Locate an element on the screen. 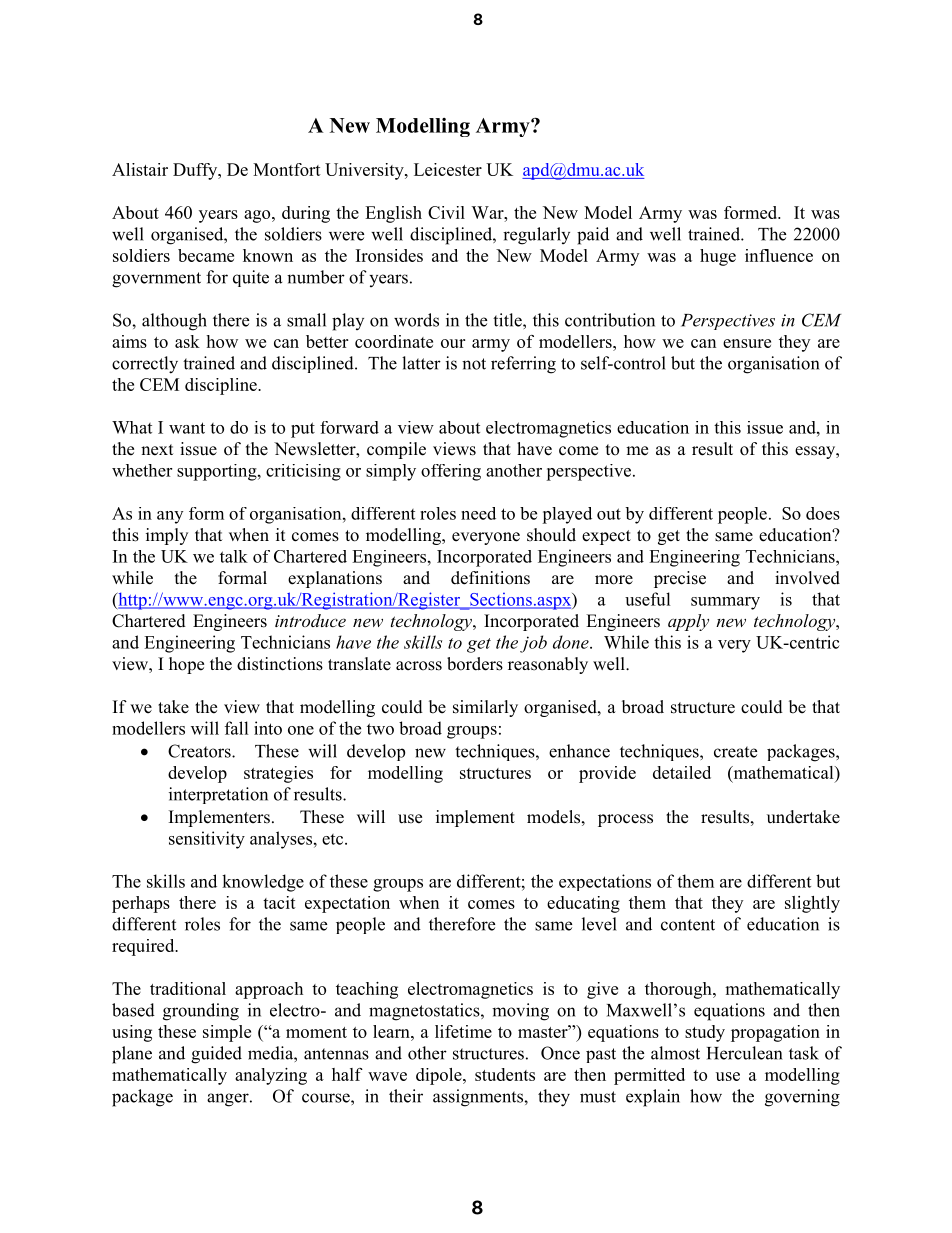  Herculean is located at coordinates (744, 1053).
